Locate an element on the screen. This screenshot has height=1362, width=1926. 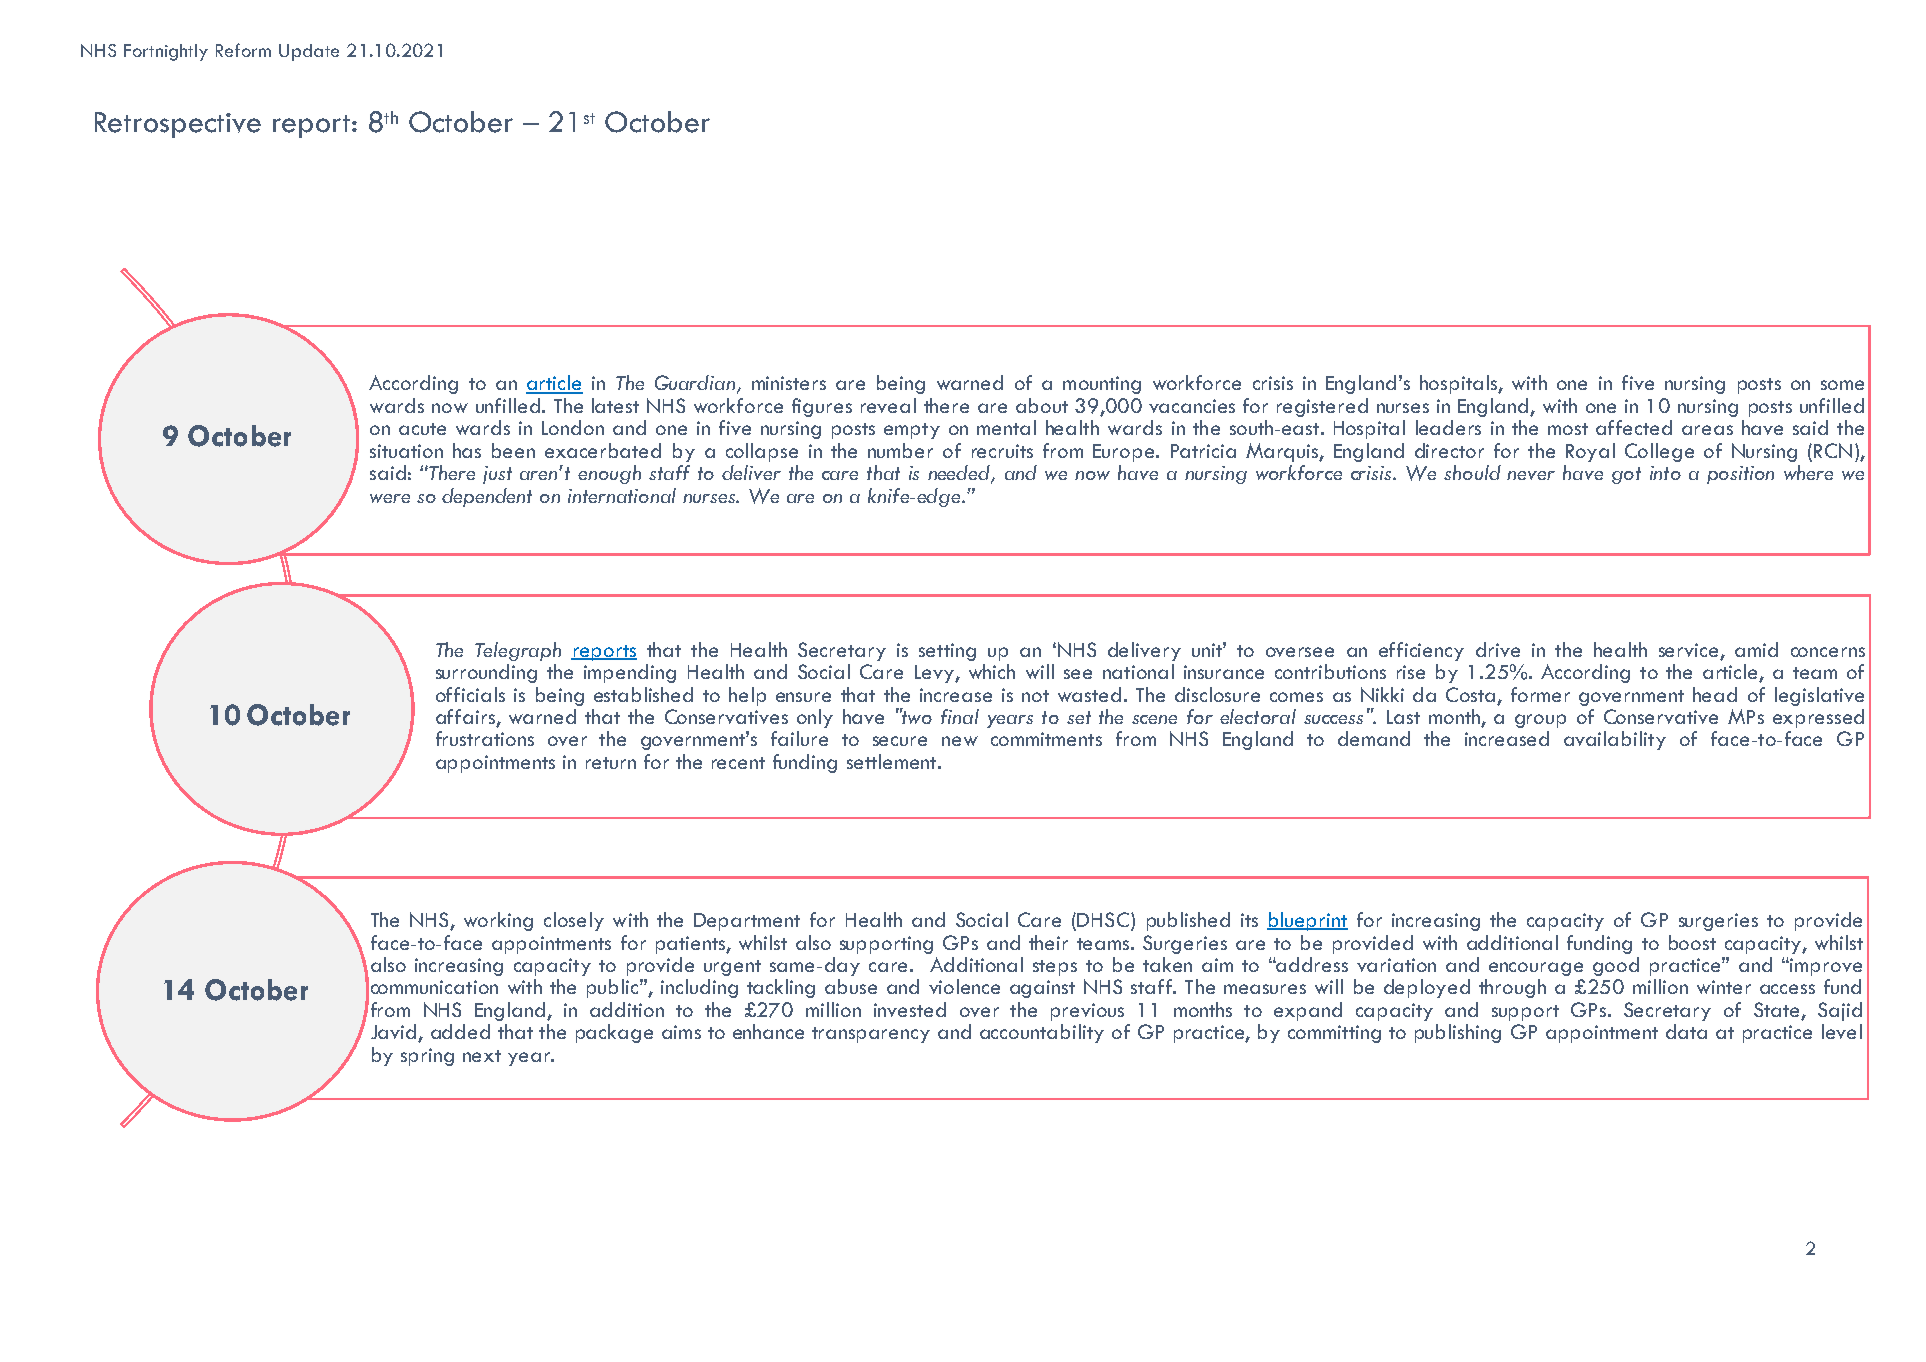
data is located at coordinates (1686, 1031).
